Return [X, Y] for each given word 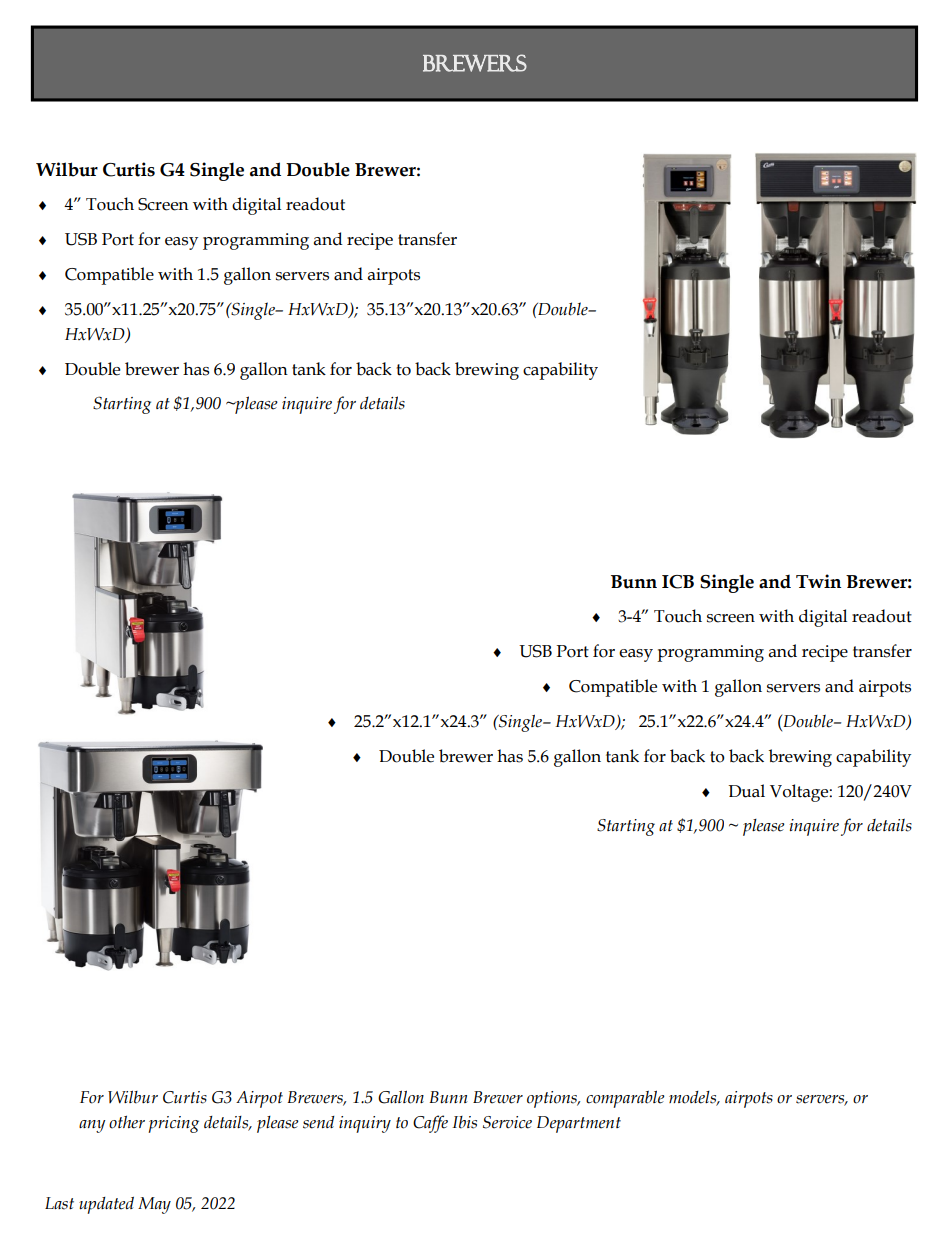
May [154, 1205]
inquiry [365, 1124]
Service [507, 1122]
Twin [818, 581]
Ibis [464, 1122]
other [127, 1122]
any [92, 1126]
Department [579, 1124]
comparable [625, 1099]
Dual [746, 791]
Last [59, 1203]
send [319, 1122]
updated [106, 1205]
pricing [173, 1124]
